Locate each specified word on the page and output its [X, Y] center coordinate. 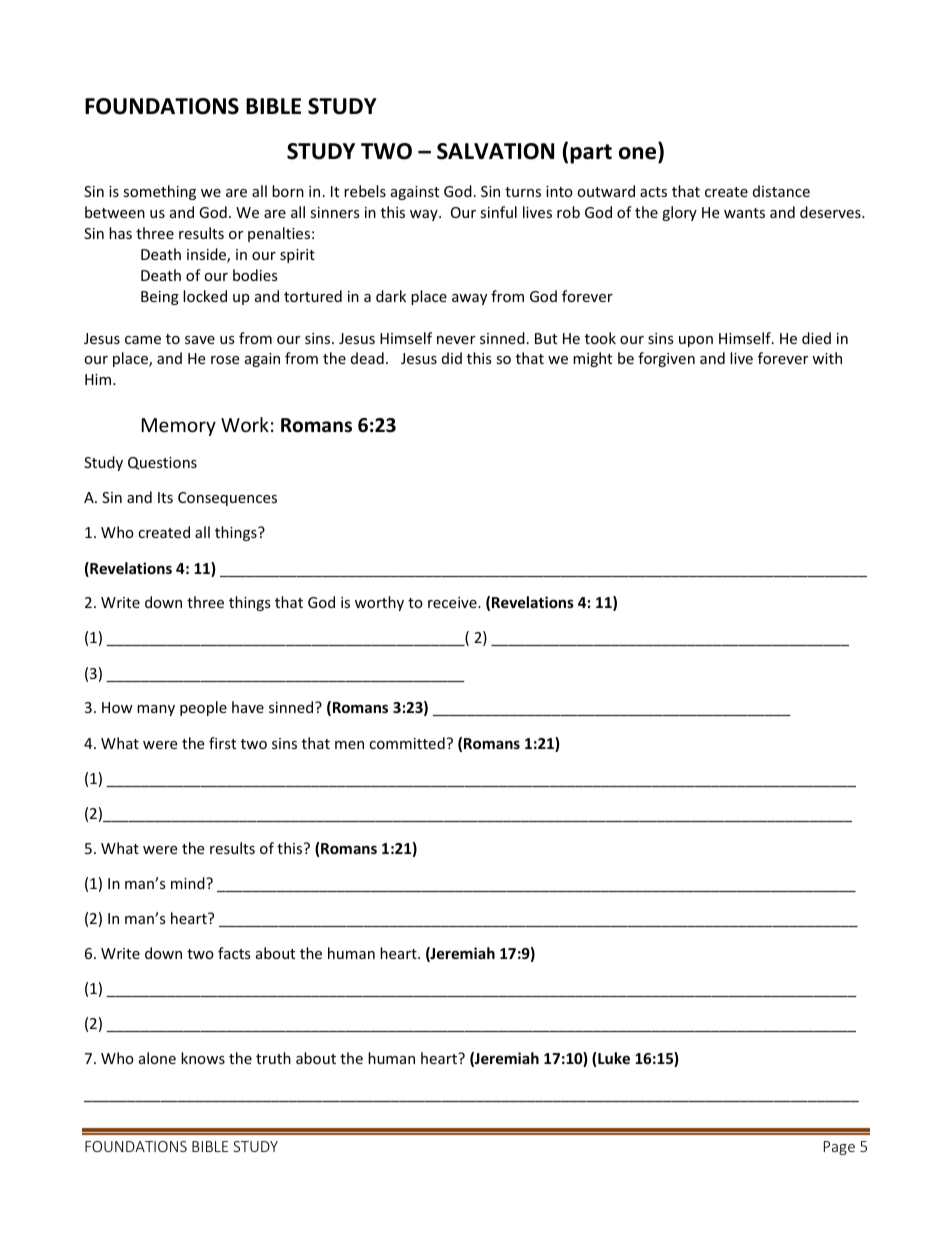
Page [839, 1148]
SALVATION [495, 151]
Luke [614, 1058]
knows [203, 1058]
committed [407, 743]
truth [273, 1058]
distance [781, 191]
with [827, 358]
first [222, 743]
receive [453, 602]
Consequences [227, 499]
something [159, 192]
